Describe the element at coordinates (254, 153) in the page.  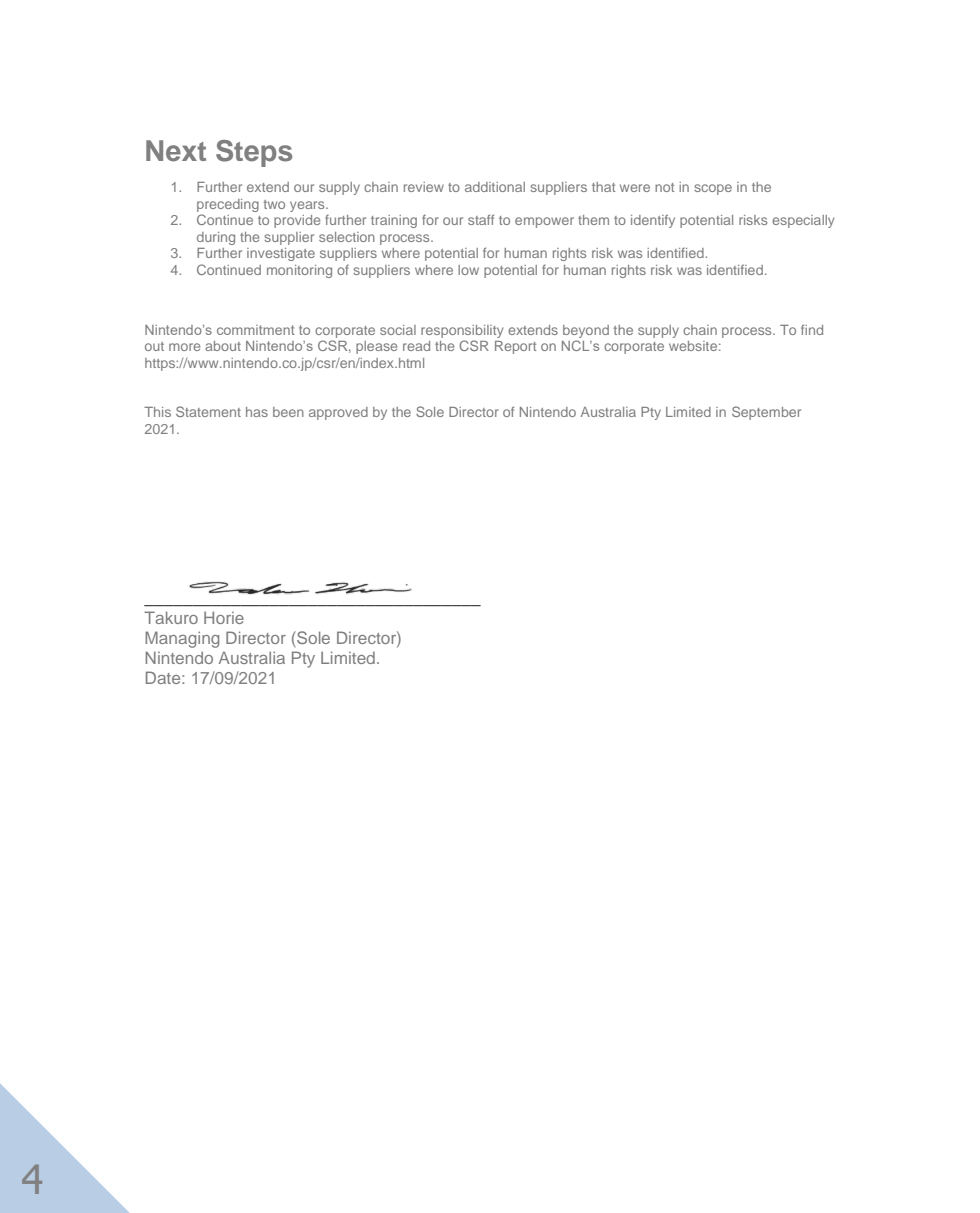
I see `Steps` at that location.
